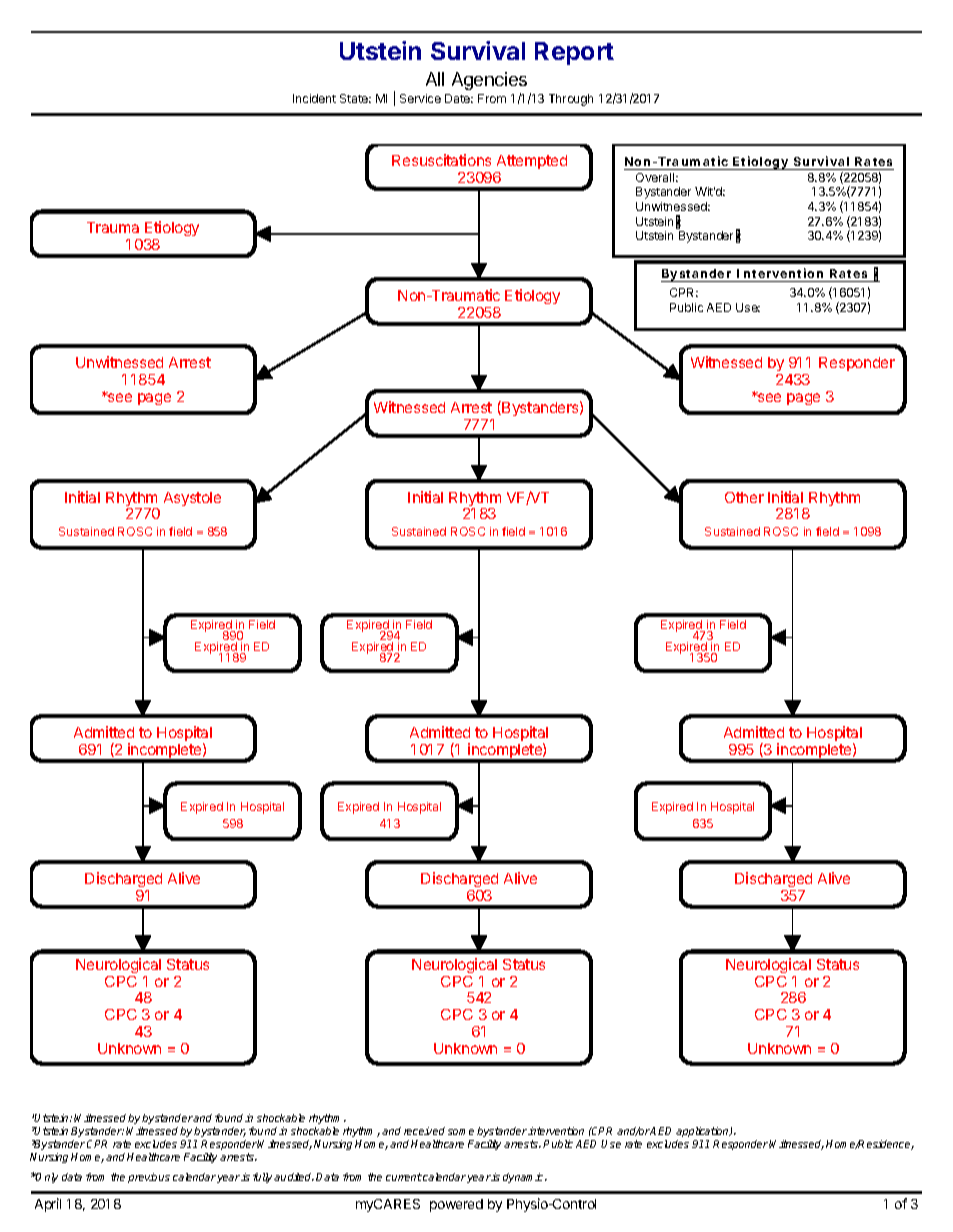  Describe the element at coordinates (192, 499) in the page. I see `Asystole` at that location.
